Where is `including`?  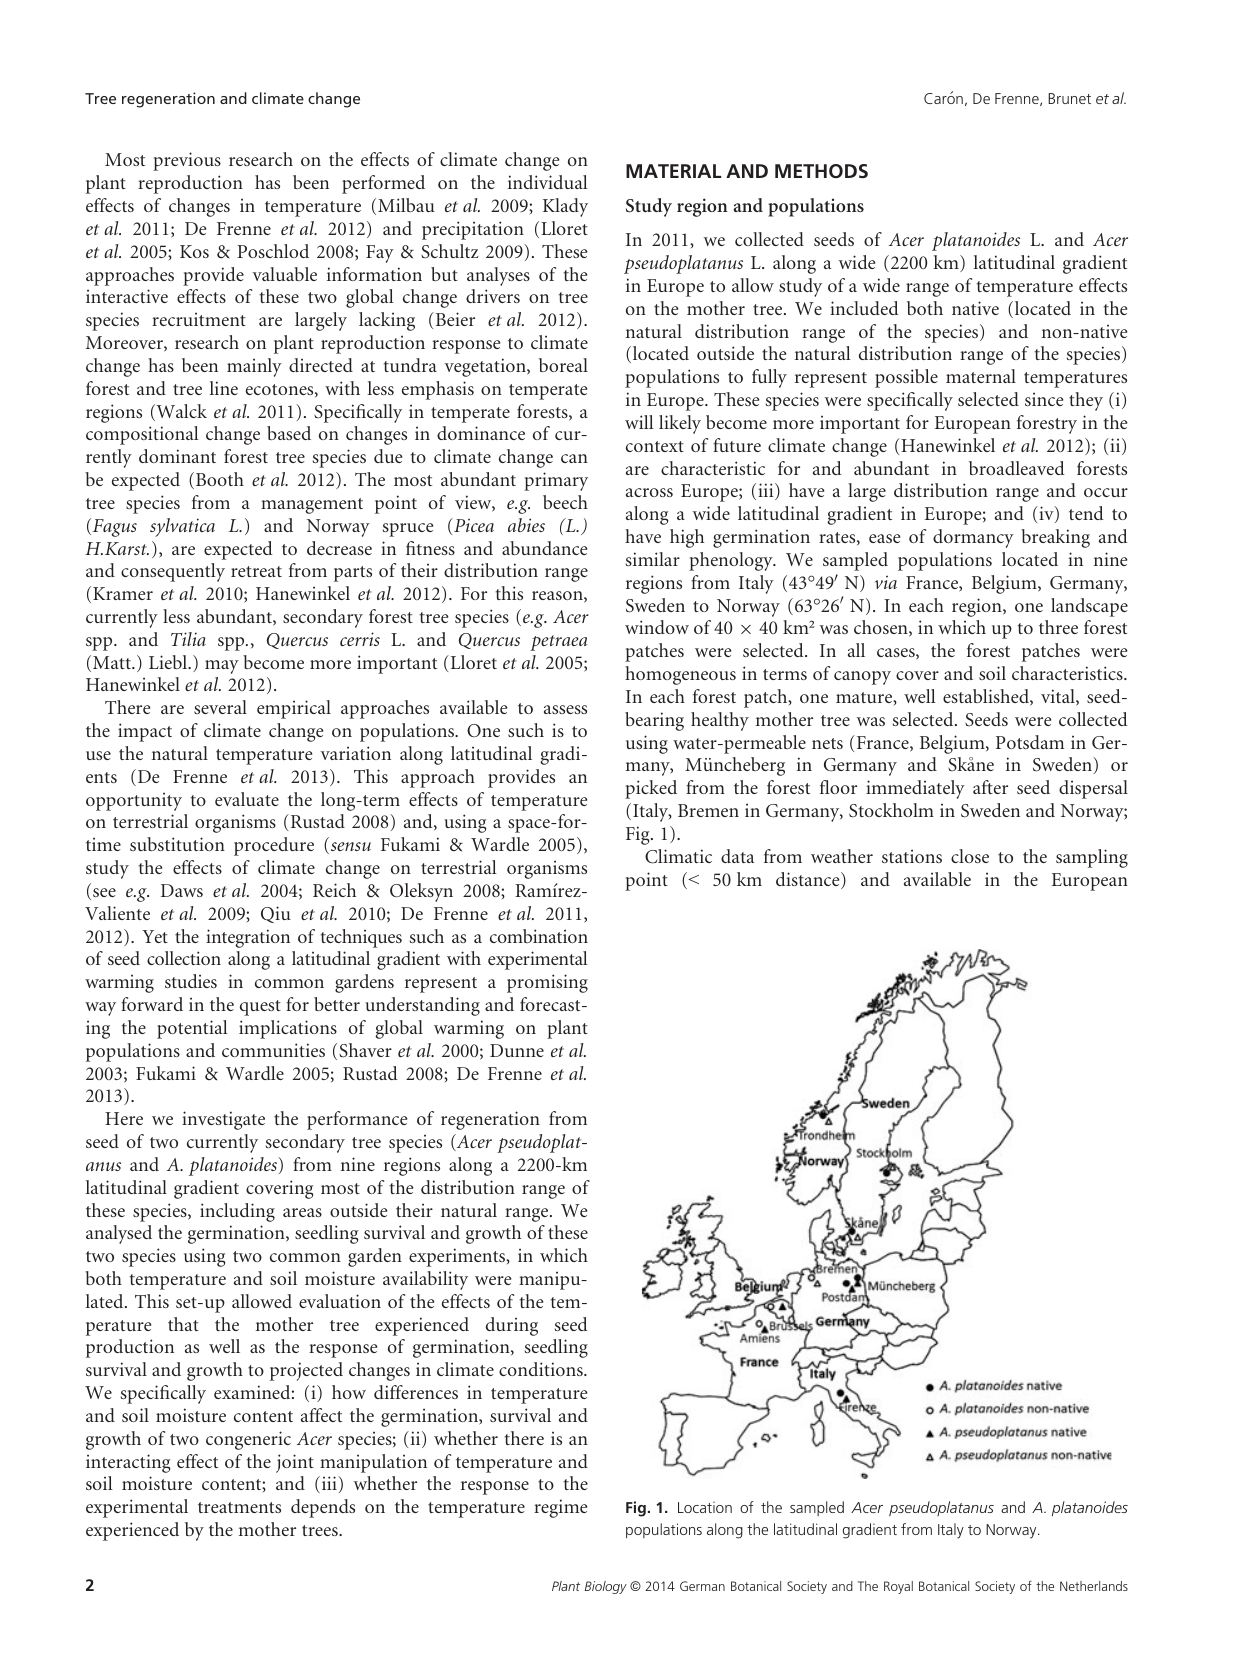 including is located at coordinates (237, 1212).
